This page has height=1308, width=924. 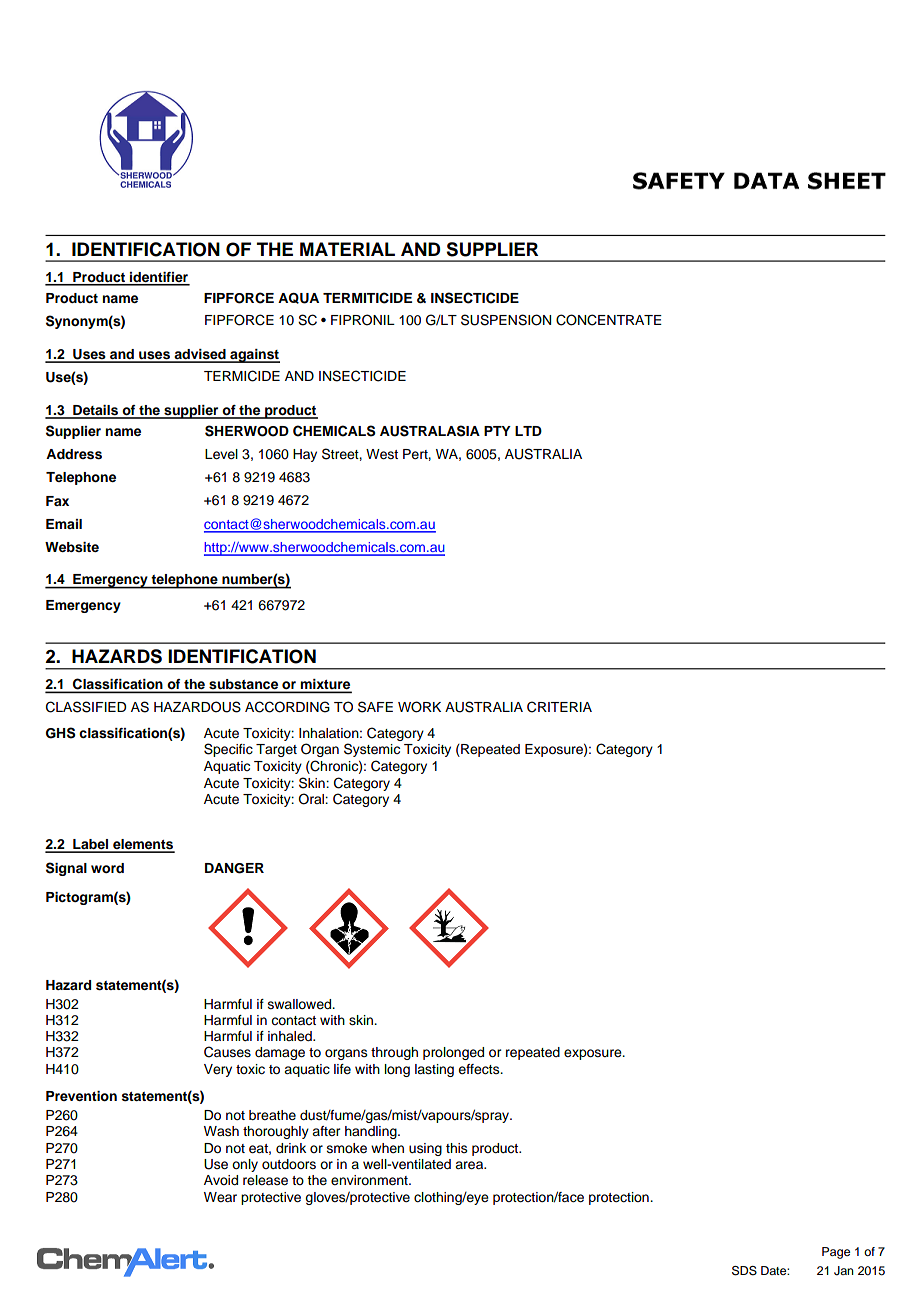 What do you see at coordinates (372, 750) in the page?
I see `Systemic` at bounding box center [372, 750].
